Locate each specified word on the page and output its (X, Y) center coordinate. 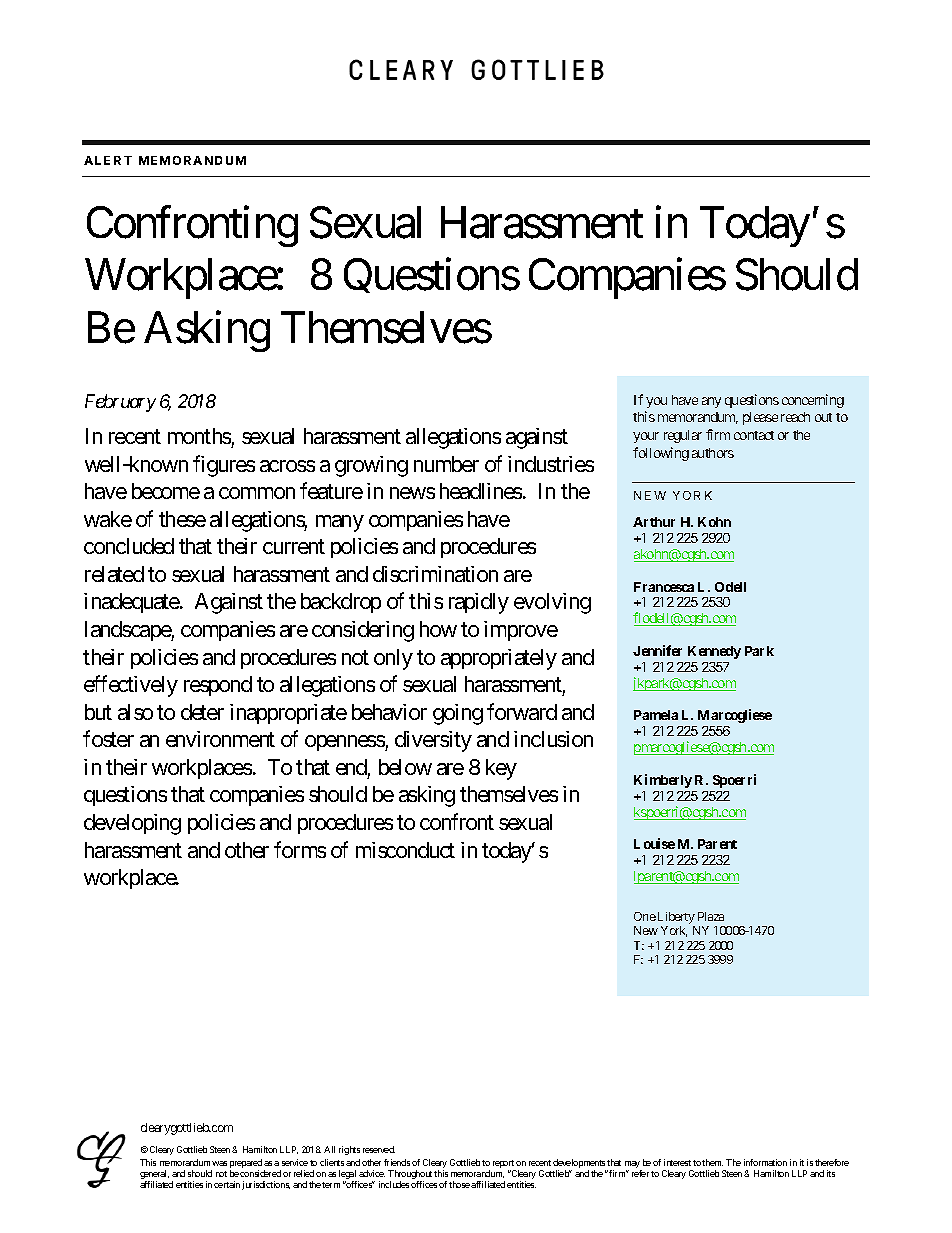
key (501, 769)
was (219, 1163)
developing (132, 824)
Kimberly (663, 781)
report (504, 1165)
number (446, 464)
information (765, 1162)
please (760, 418)
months (199, 436)
